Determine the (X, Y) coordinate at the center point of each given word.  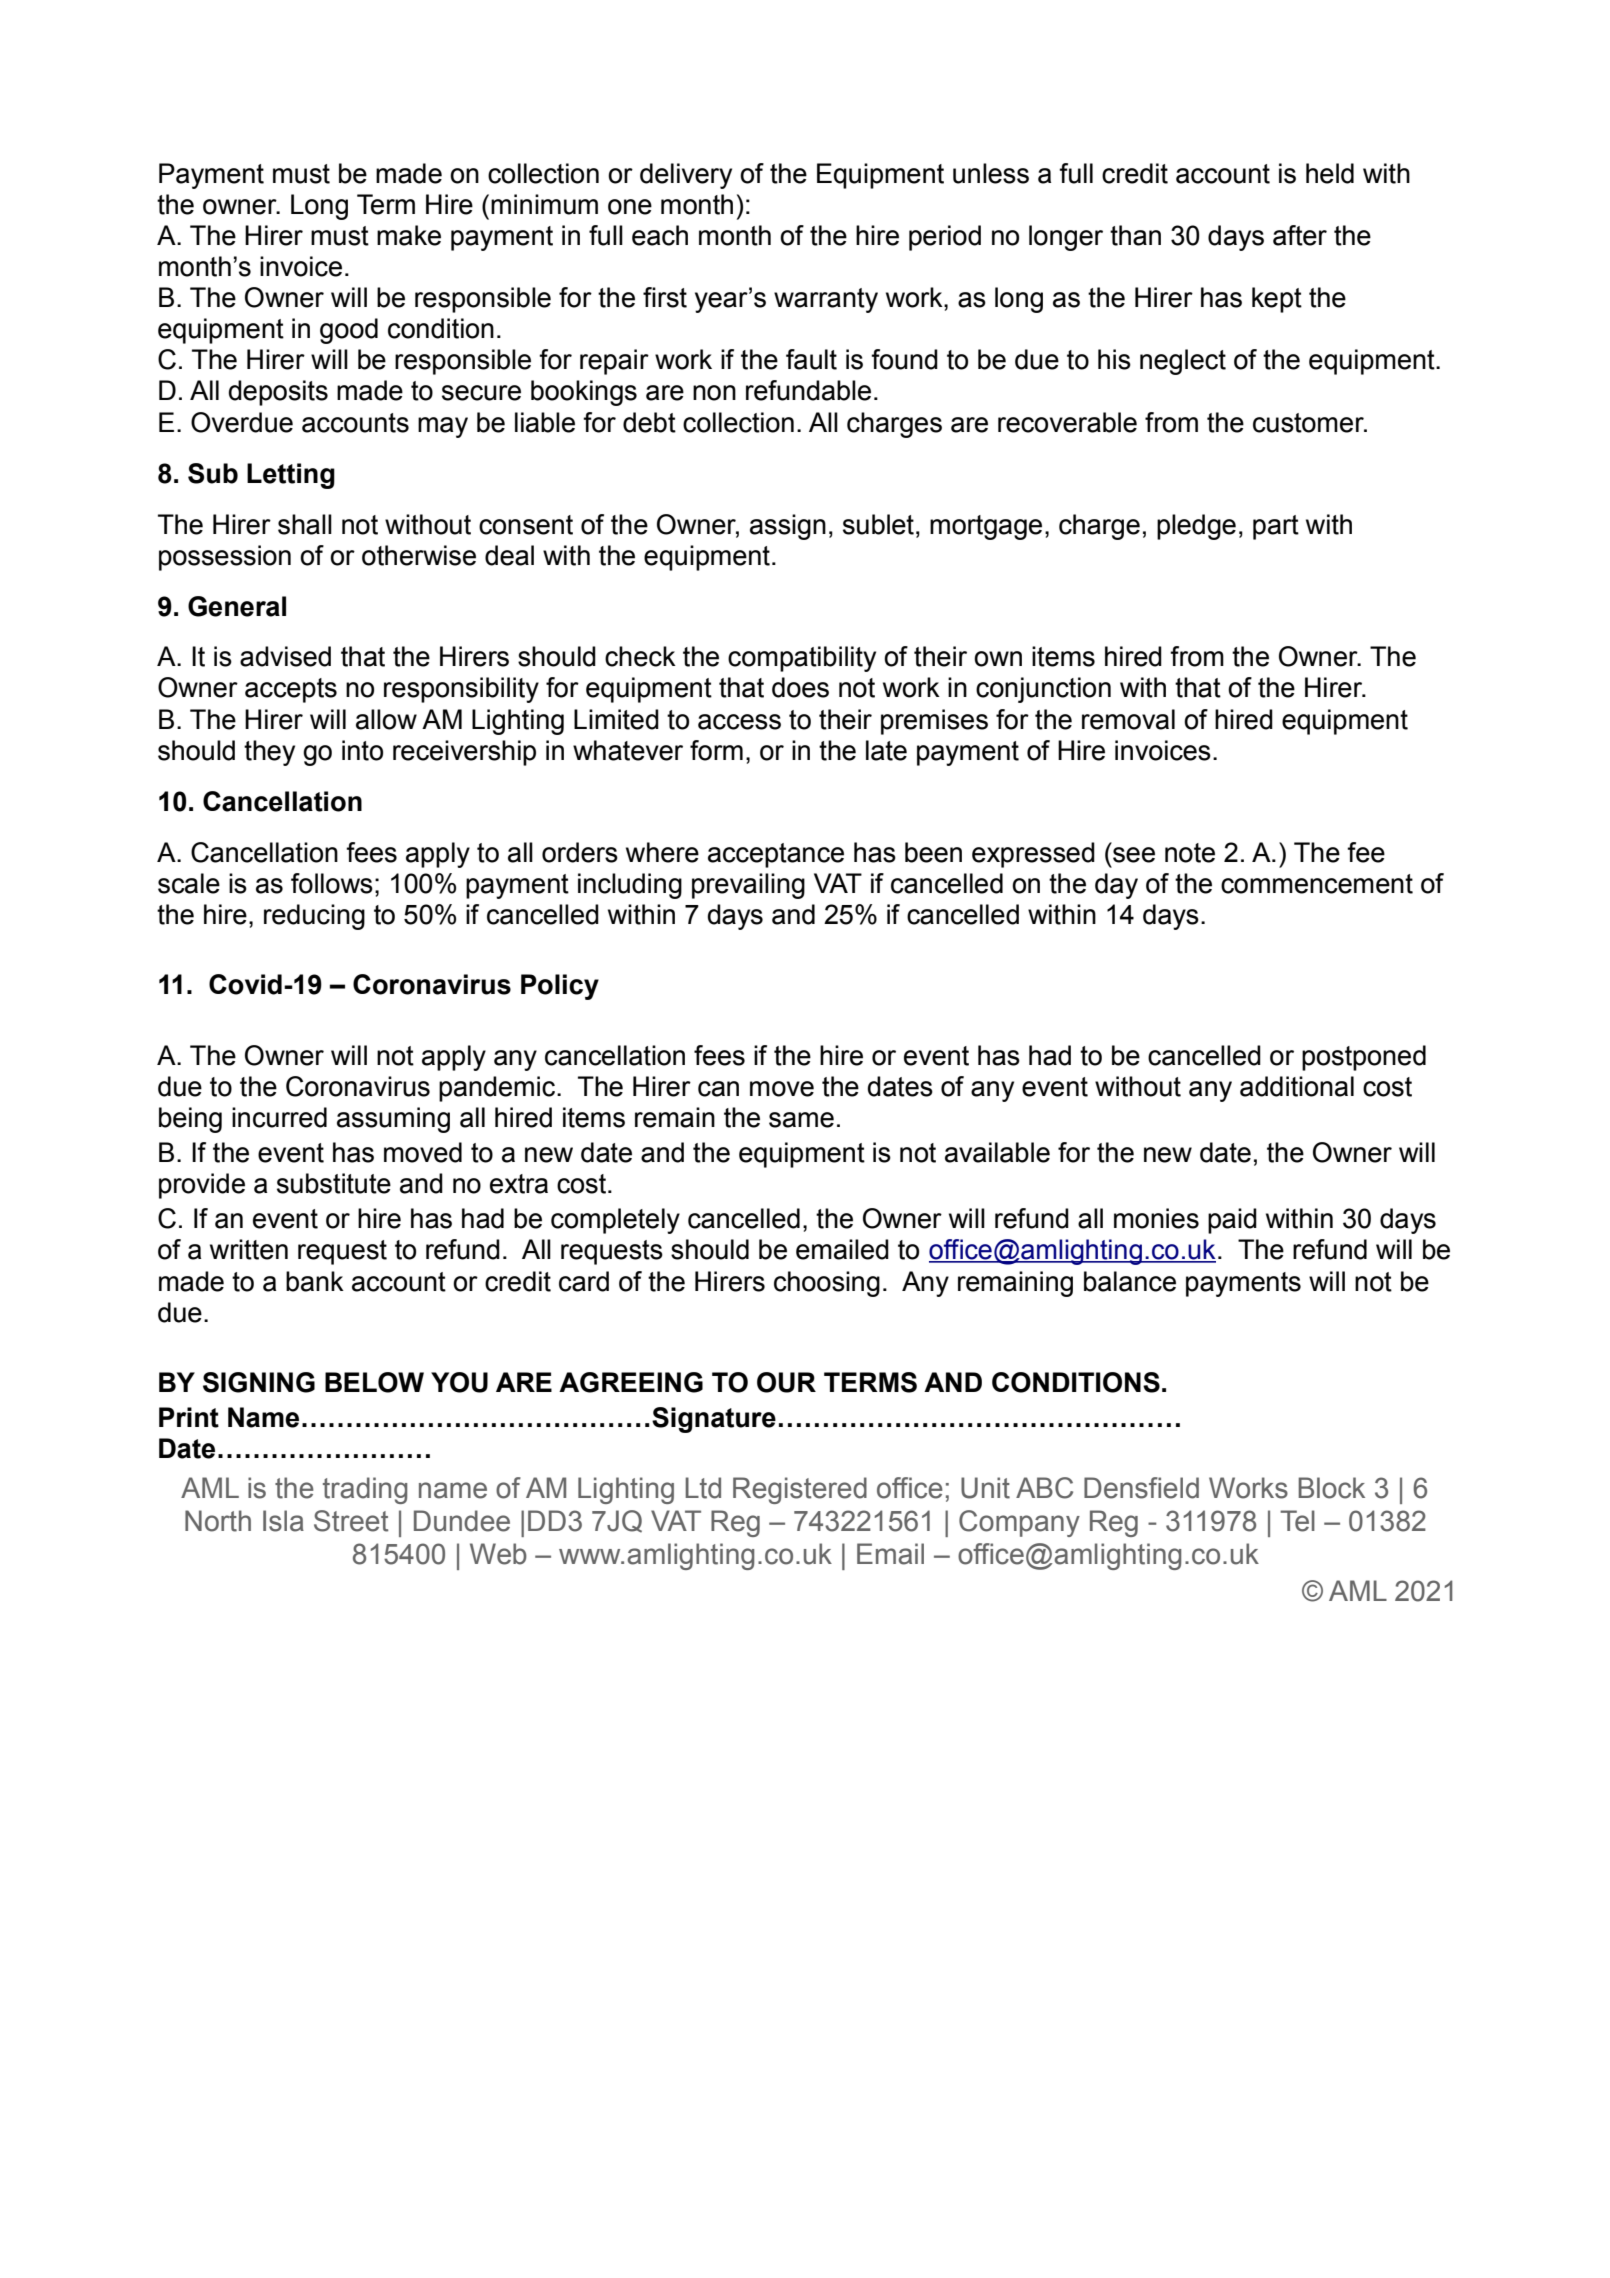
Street (351, 1521)
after (1300, 235)
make (409, 235)
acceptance (776, 855)
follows (332, 883)
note (1190, 853)
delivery (686, 176)
